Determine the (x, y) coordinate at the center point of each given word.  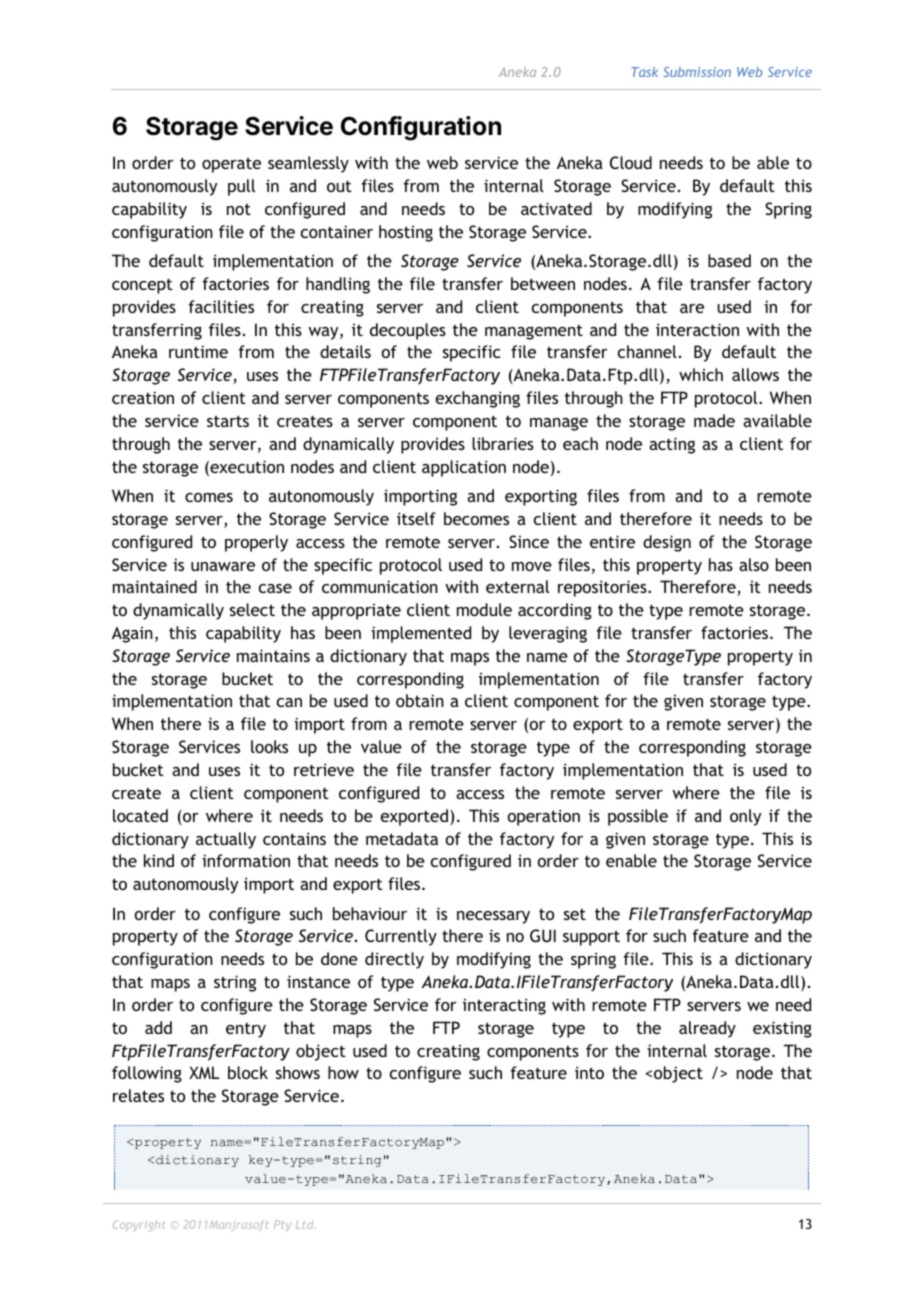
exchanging (478, 399)
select (252, 609)
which (701, 374)
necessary (493, 917)
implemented (421, 634)
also (754, 564)
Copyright (139, 1225)
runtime (198, 351)
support (591, 938)
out (339, 186)
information (246, 860)
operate (231, 165)
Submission (697, 72)
